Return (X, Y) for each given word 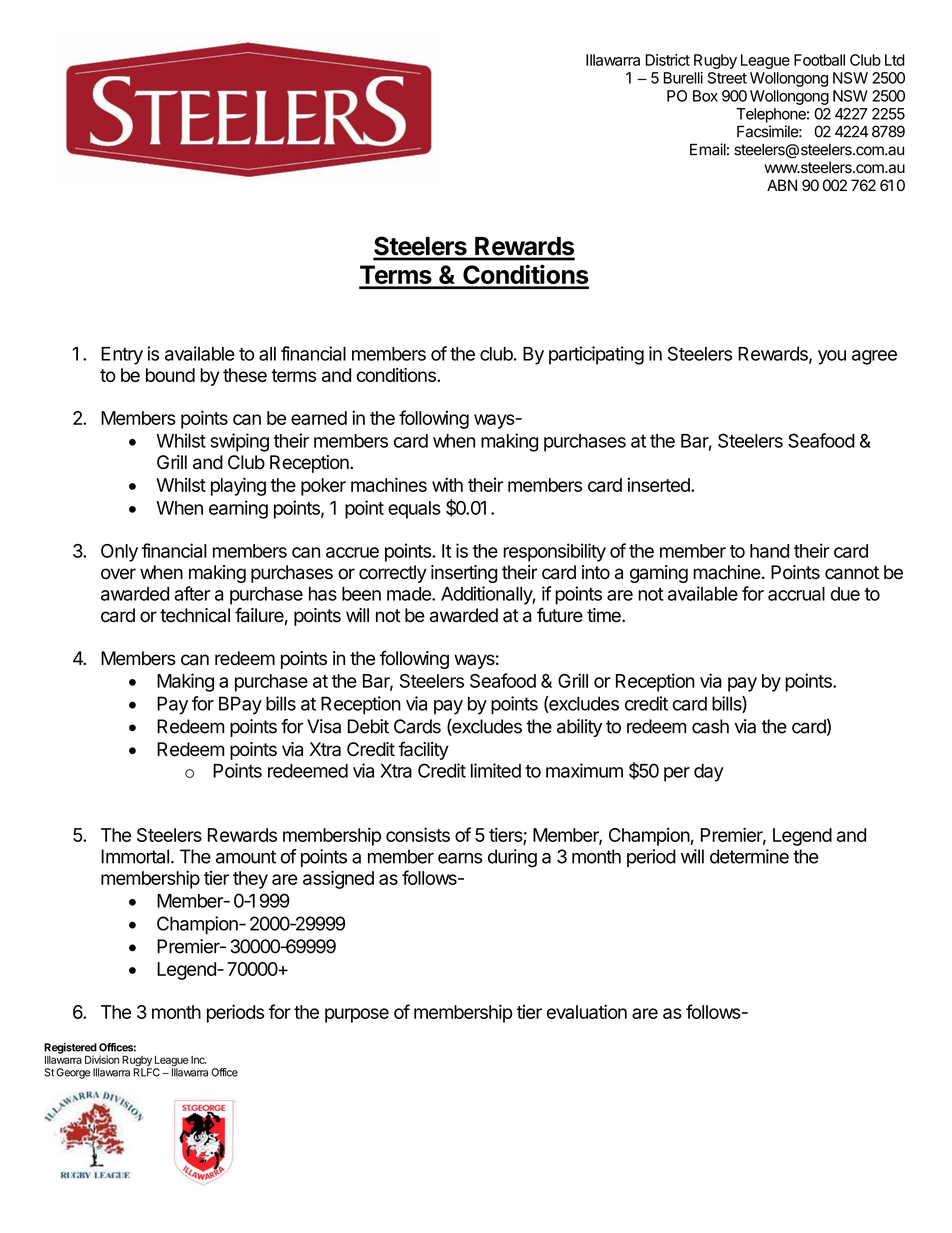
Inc (198, 1060)
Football (819, 60)
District (668, 60)
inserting (464, 574)
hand (769, 551)
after (192, 593)
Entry (122, 356)
